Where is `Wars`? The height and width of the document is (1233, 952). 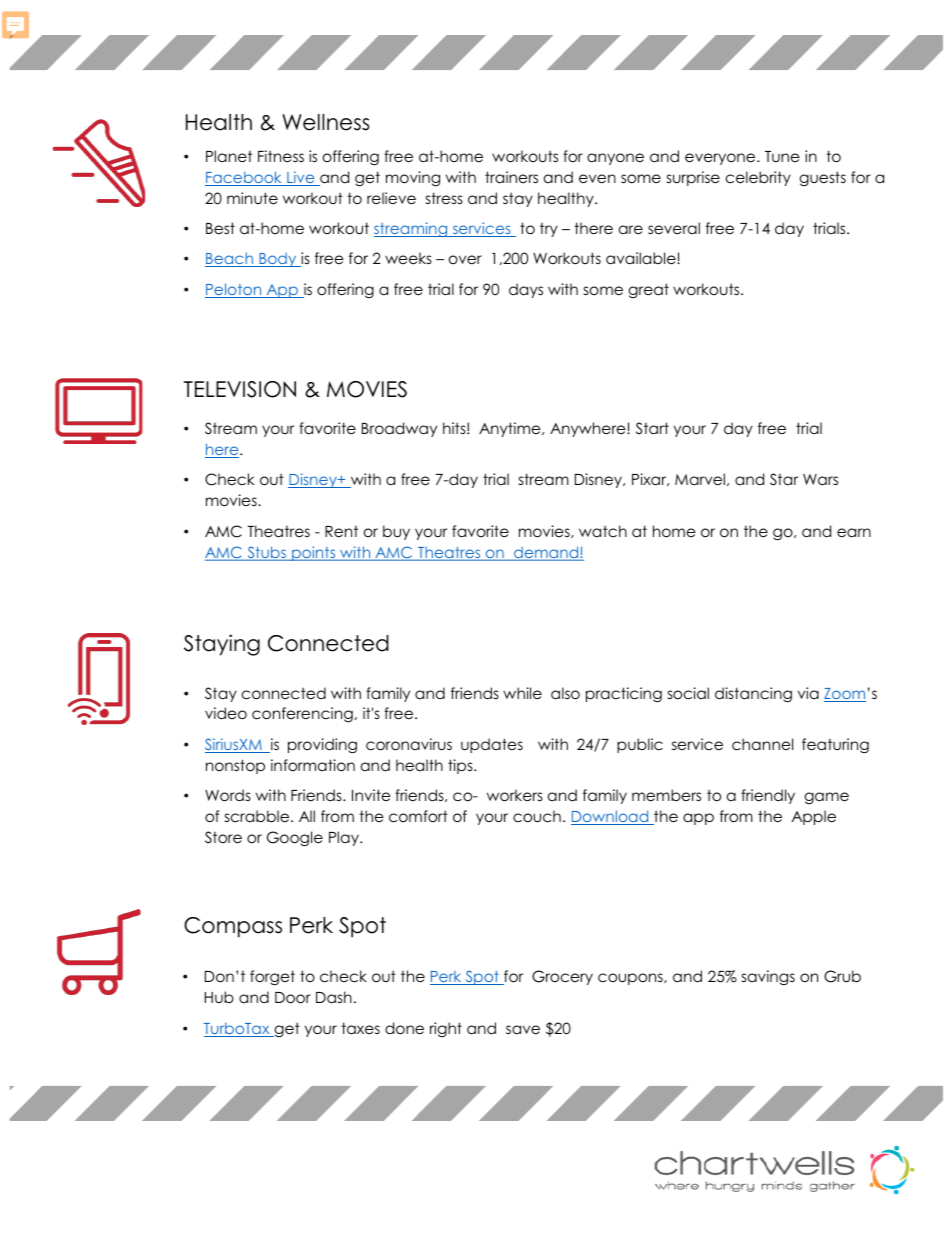
Wars is located at coordinates (820, 479).
